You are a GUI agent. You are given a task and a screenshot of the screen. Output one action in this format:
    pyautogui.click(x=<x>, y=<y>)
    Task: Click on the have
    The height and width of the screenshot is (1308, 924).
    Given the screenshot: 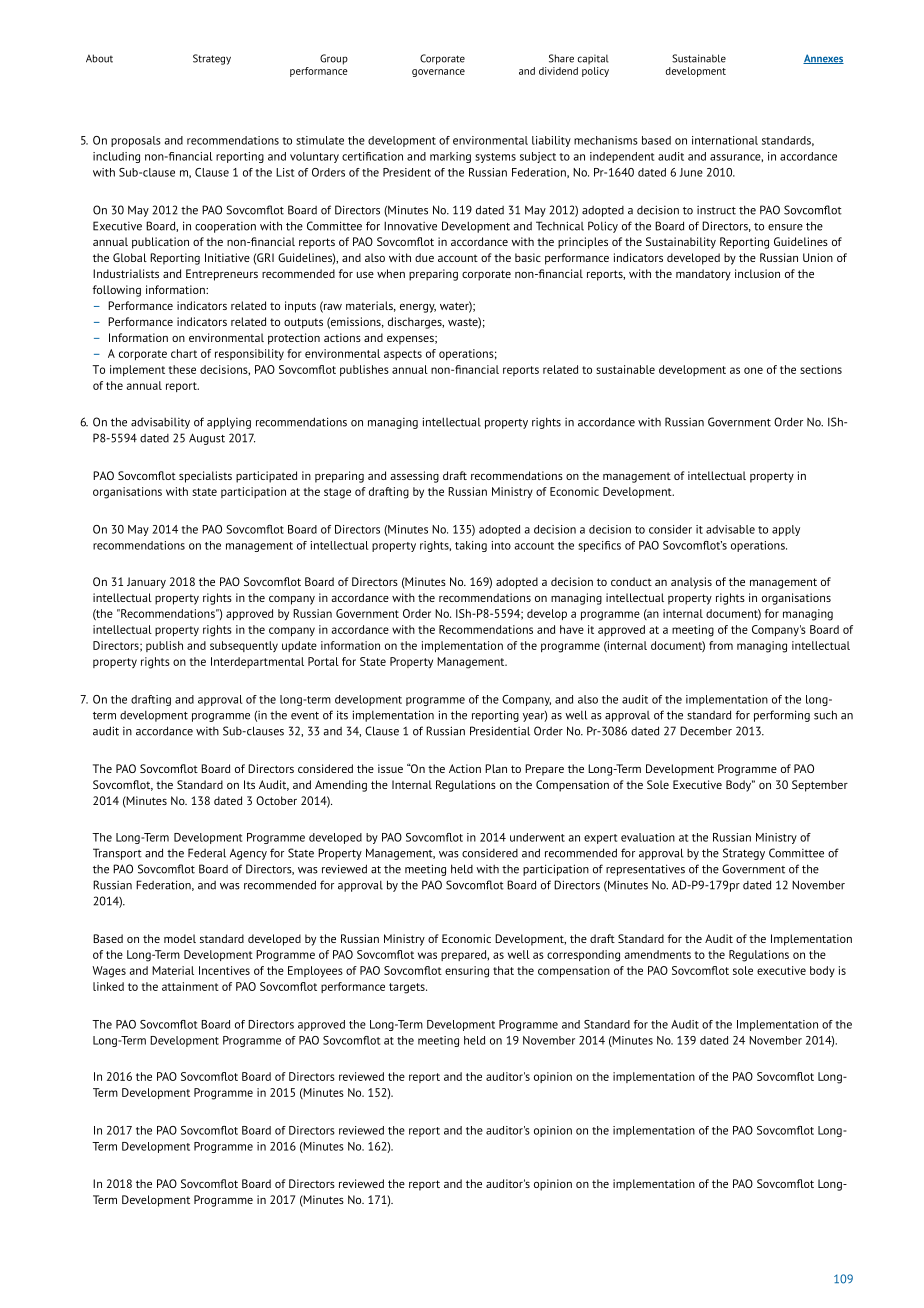 What is the action you would take?
    pyautogui.click(x=572, y=629)
